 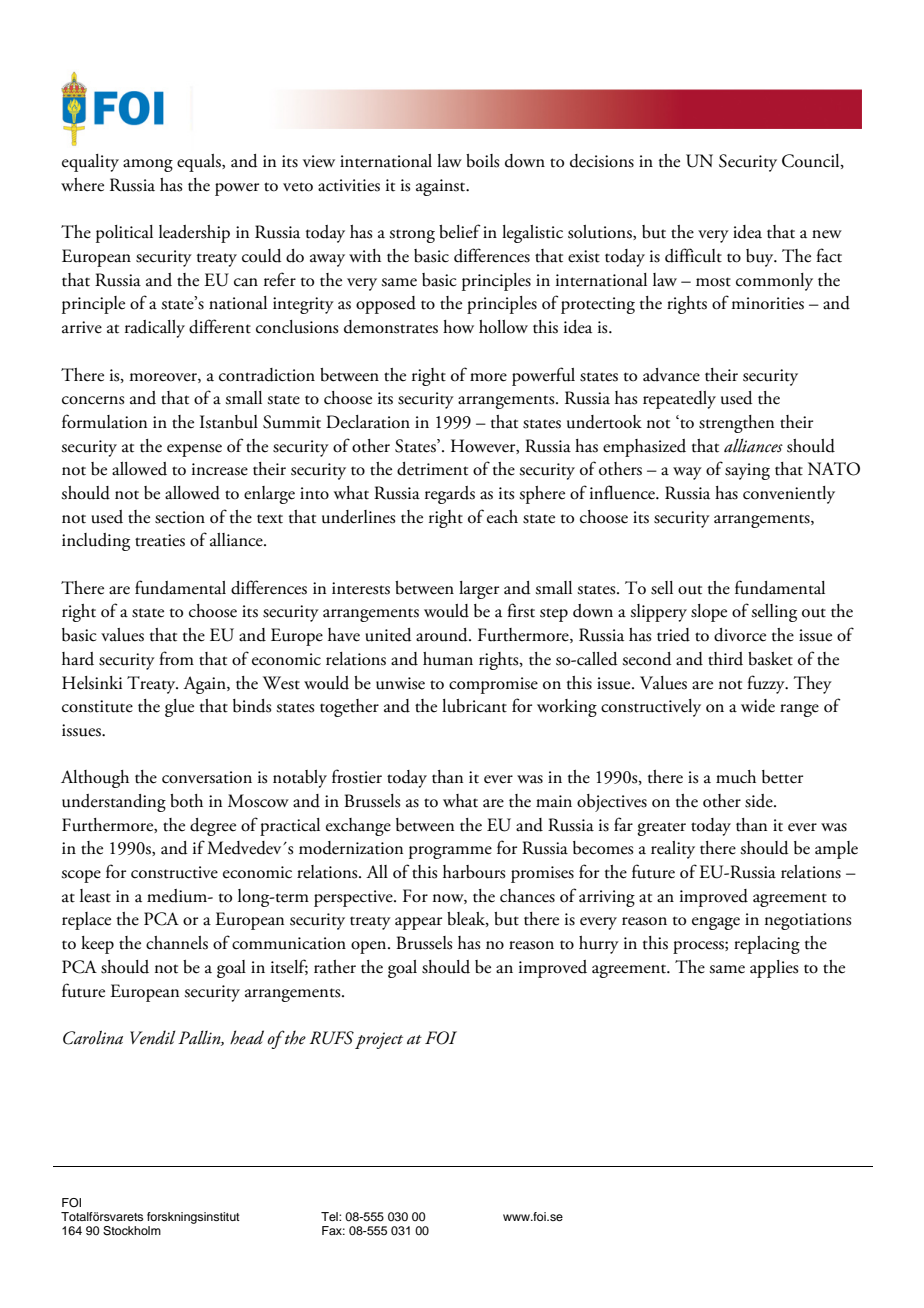 I want to click on lubricant, so click(x=474, y=706).
